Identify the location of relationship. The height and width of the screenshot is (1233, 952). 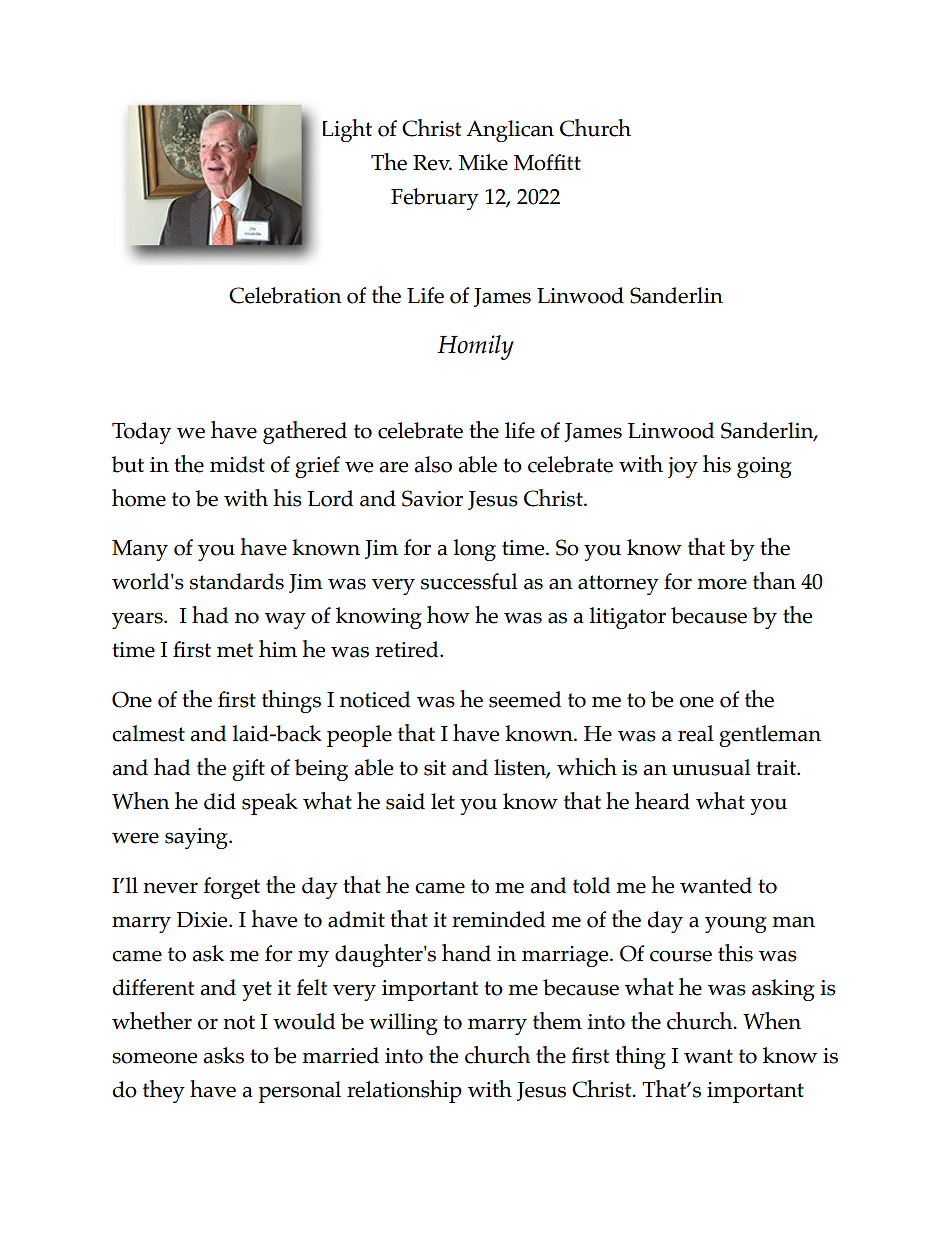
(404, 1091).
